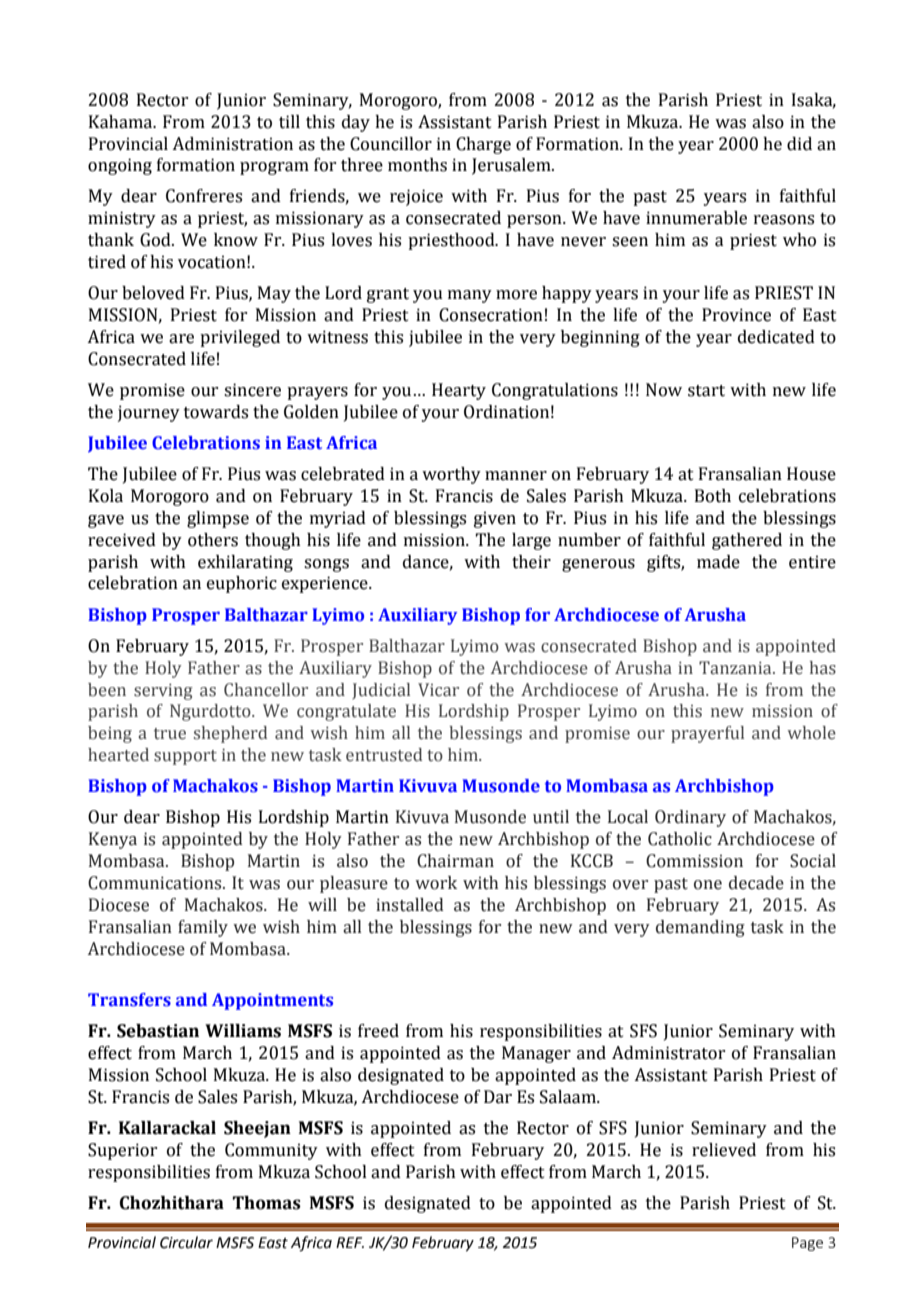 This screenshot has width=924, height=1308. What do you see at coordinates (455, 861) in the screenshot?
I see `Chairman` at bounding box center [455, 861].
